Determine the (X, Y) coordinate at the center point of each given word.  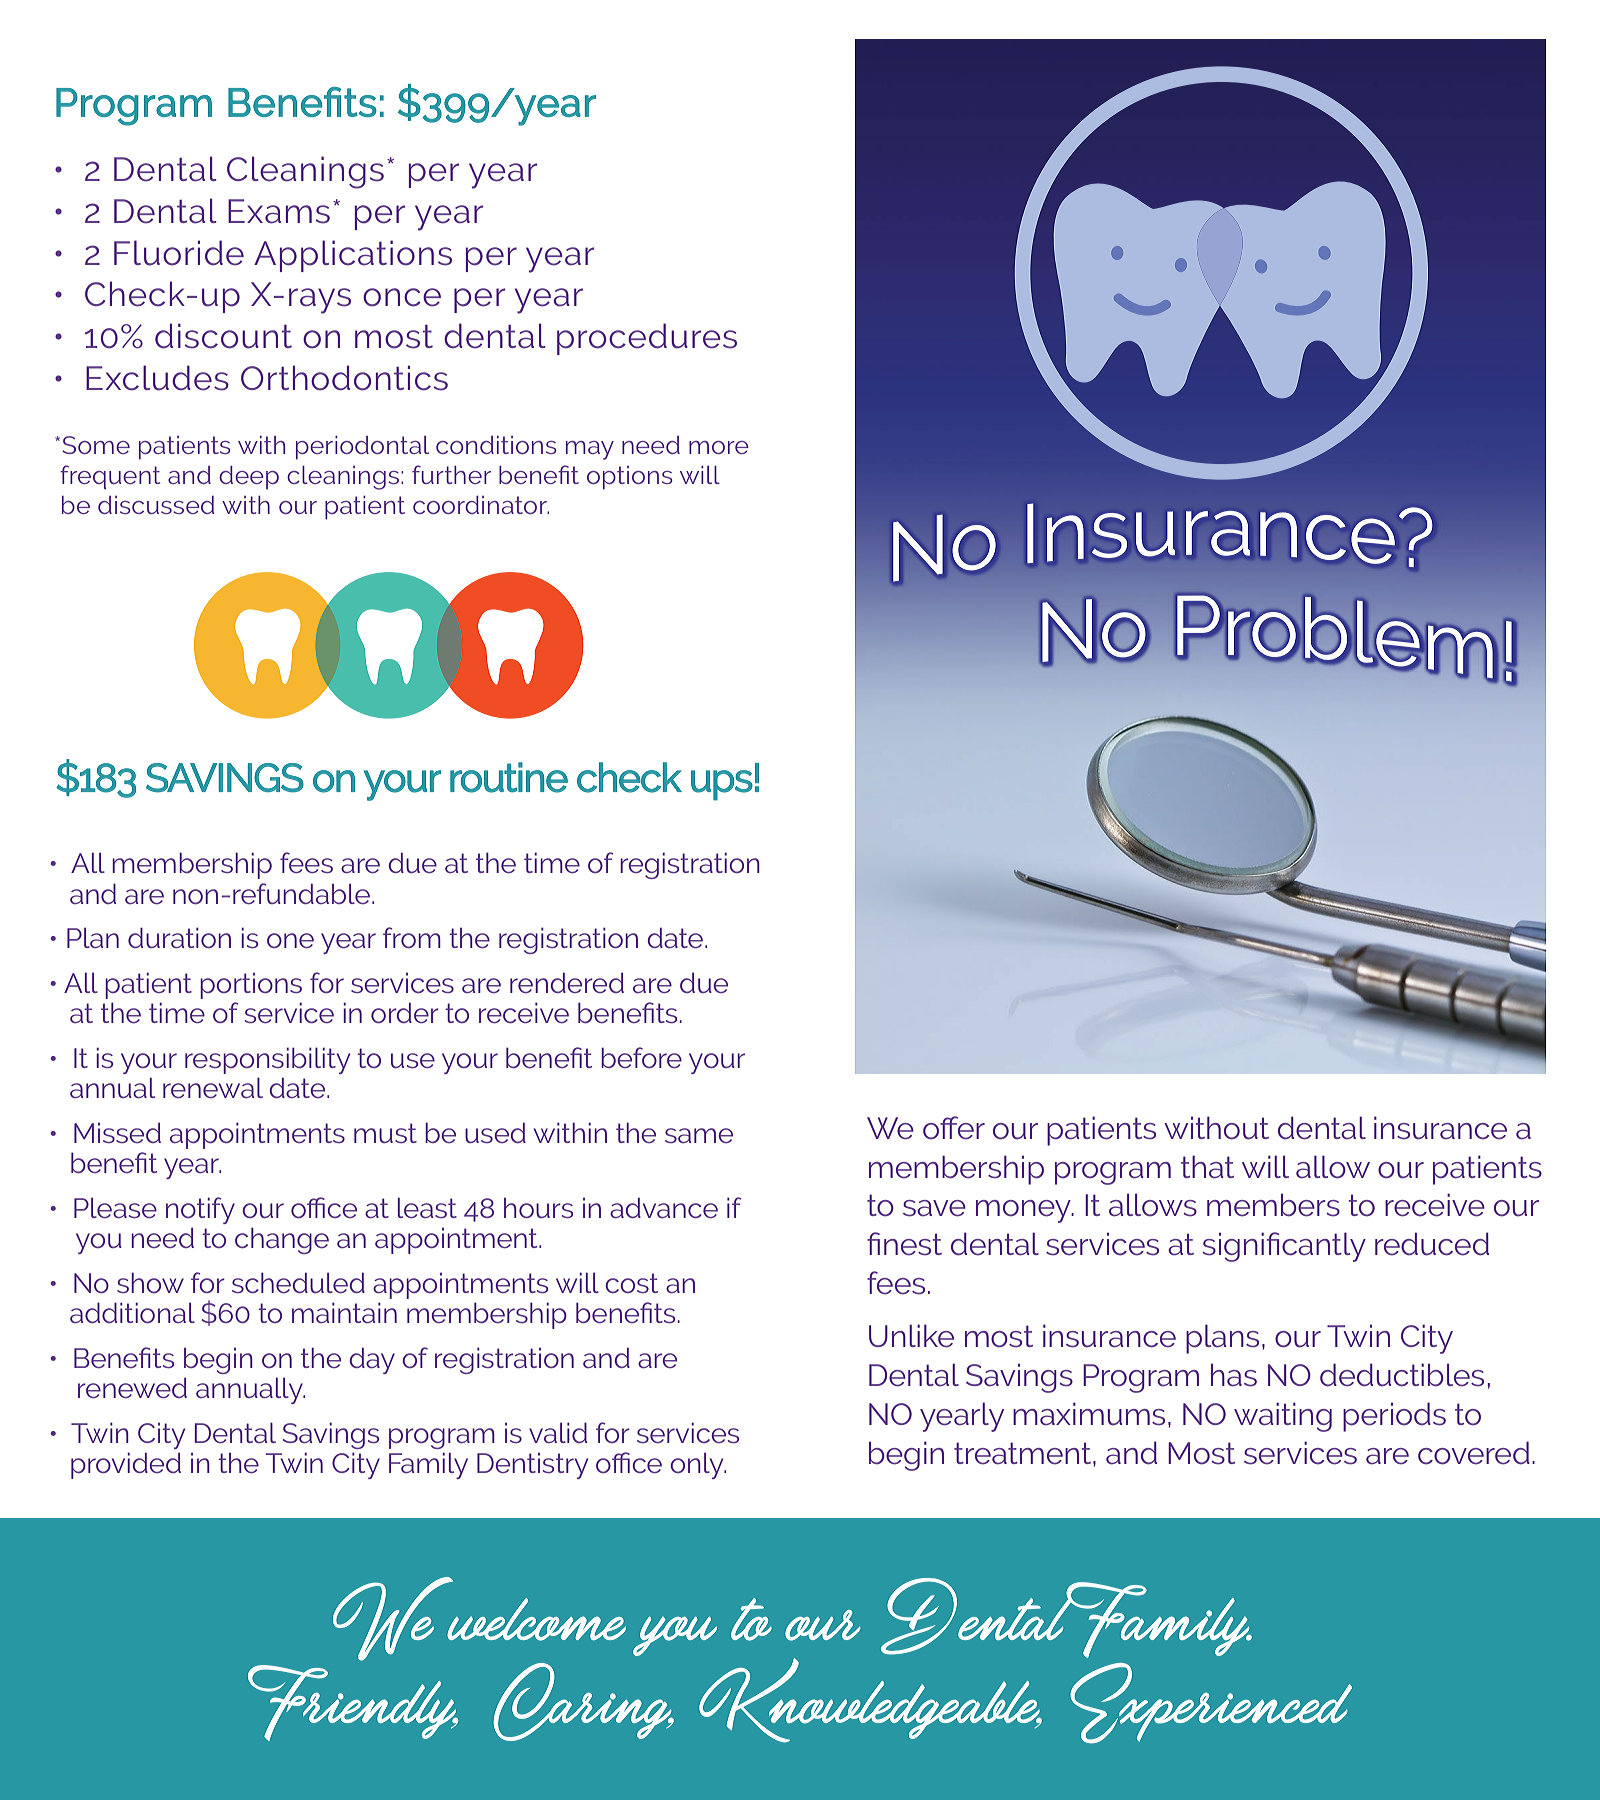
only (698, 1466)
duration (179, 937)
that (1207, 1167)
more (719, 447)
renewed (132, 1388)
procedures (647, 339)
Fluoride (179, 253)
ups (722, 785)
